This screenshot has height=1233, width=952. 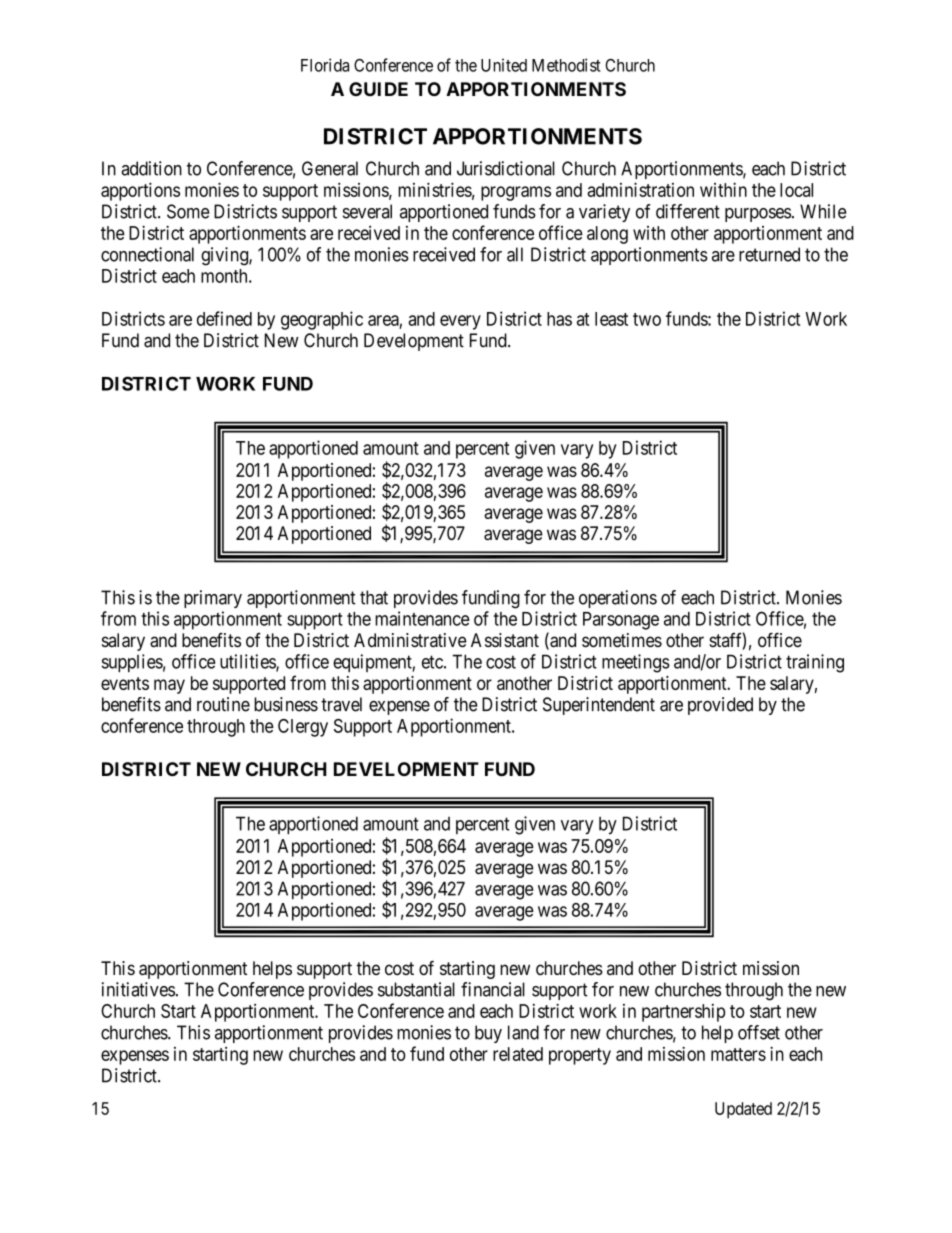 I want to click on addition, so click(x=151, y=168).
